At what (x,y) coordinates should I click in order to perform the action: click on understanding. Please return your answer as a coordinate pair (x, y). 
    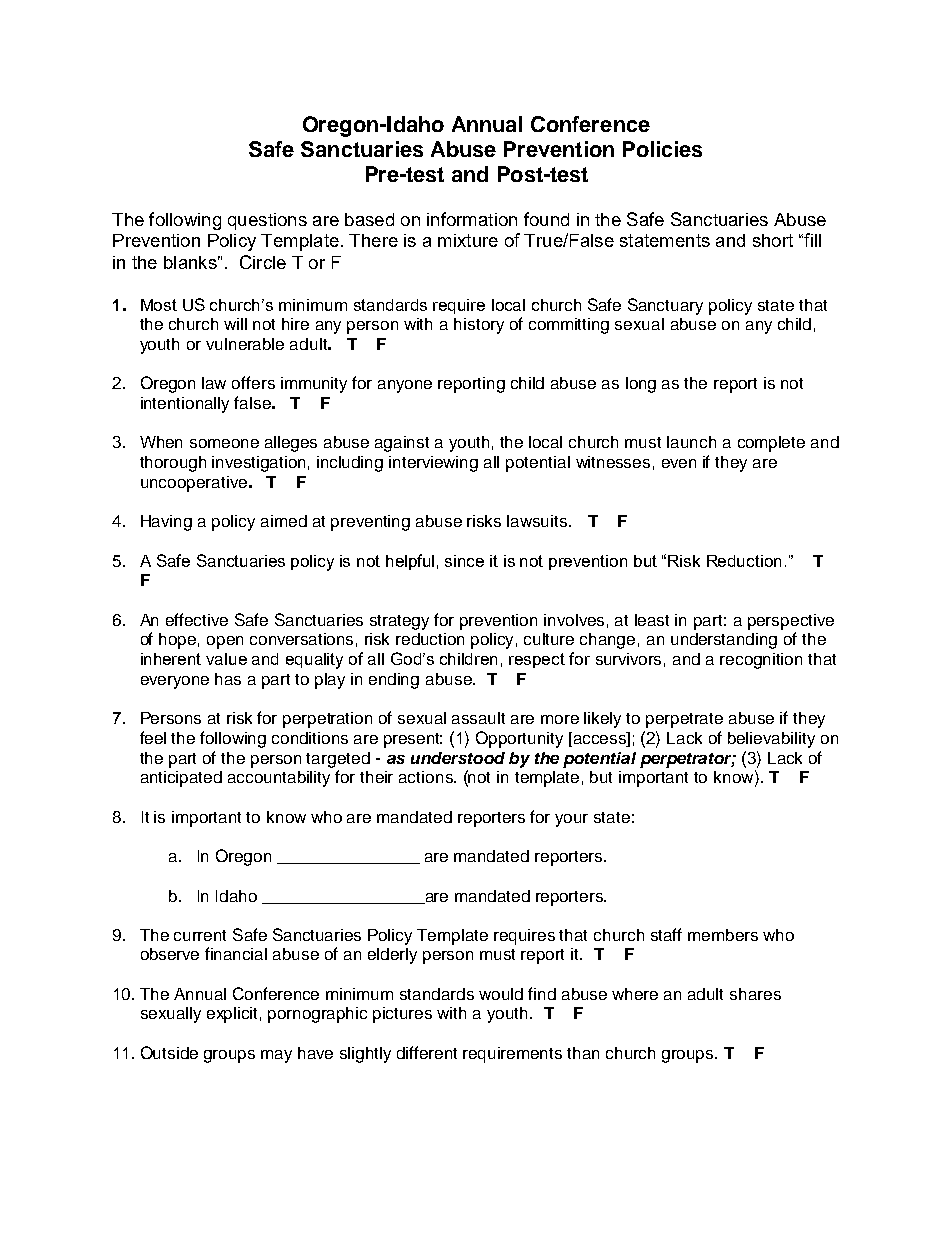
    Looking at the image, I should click on (724, 641).
